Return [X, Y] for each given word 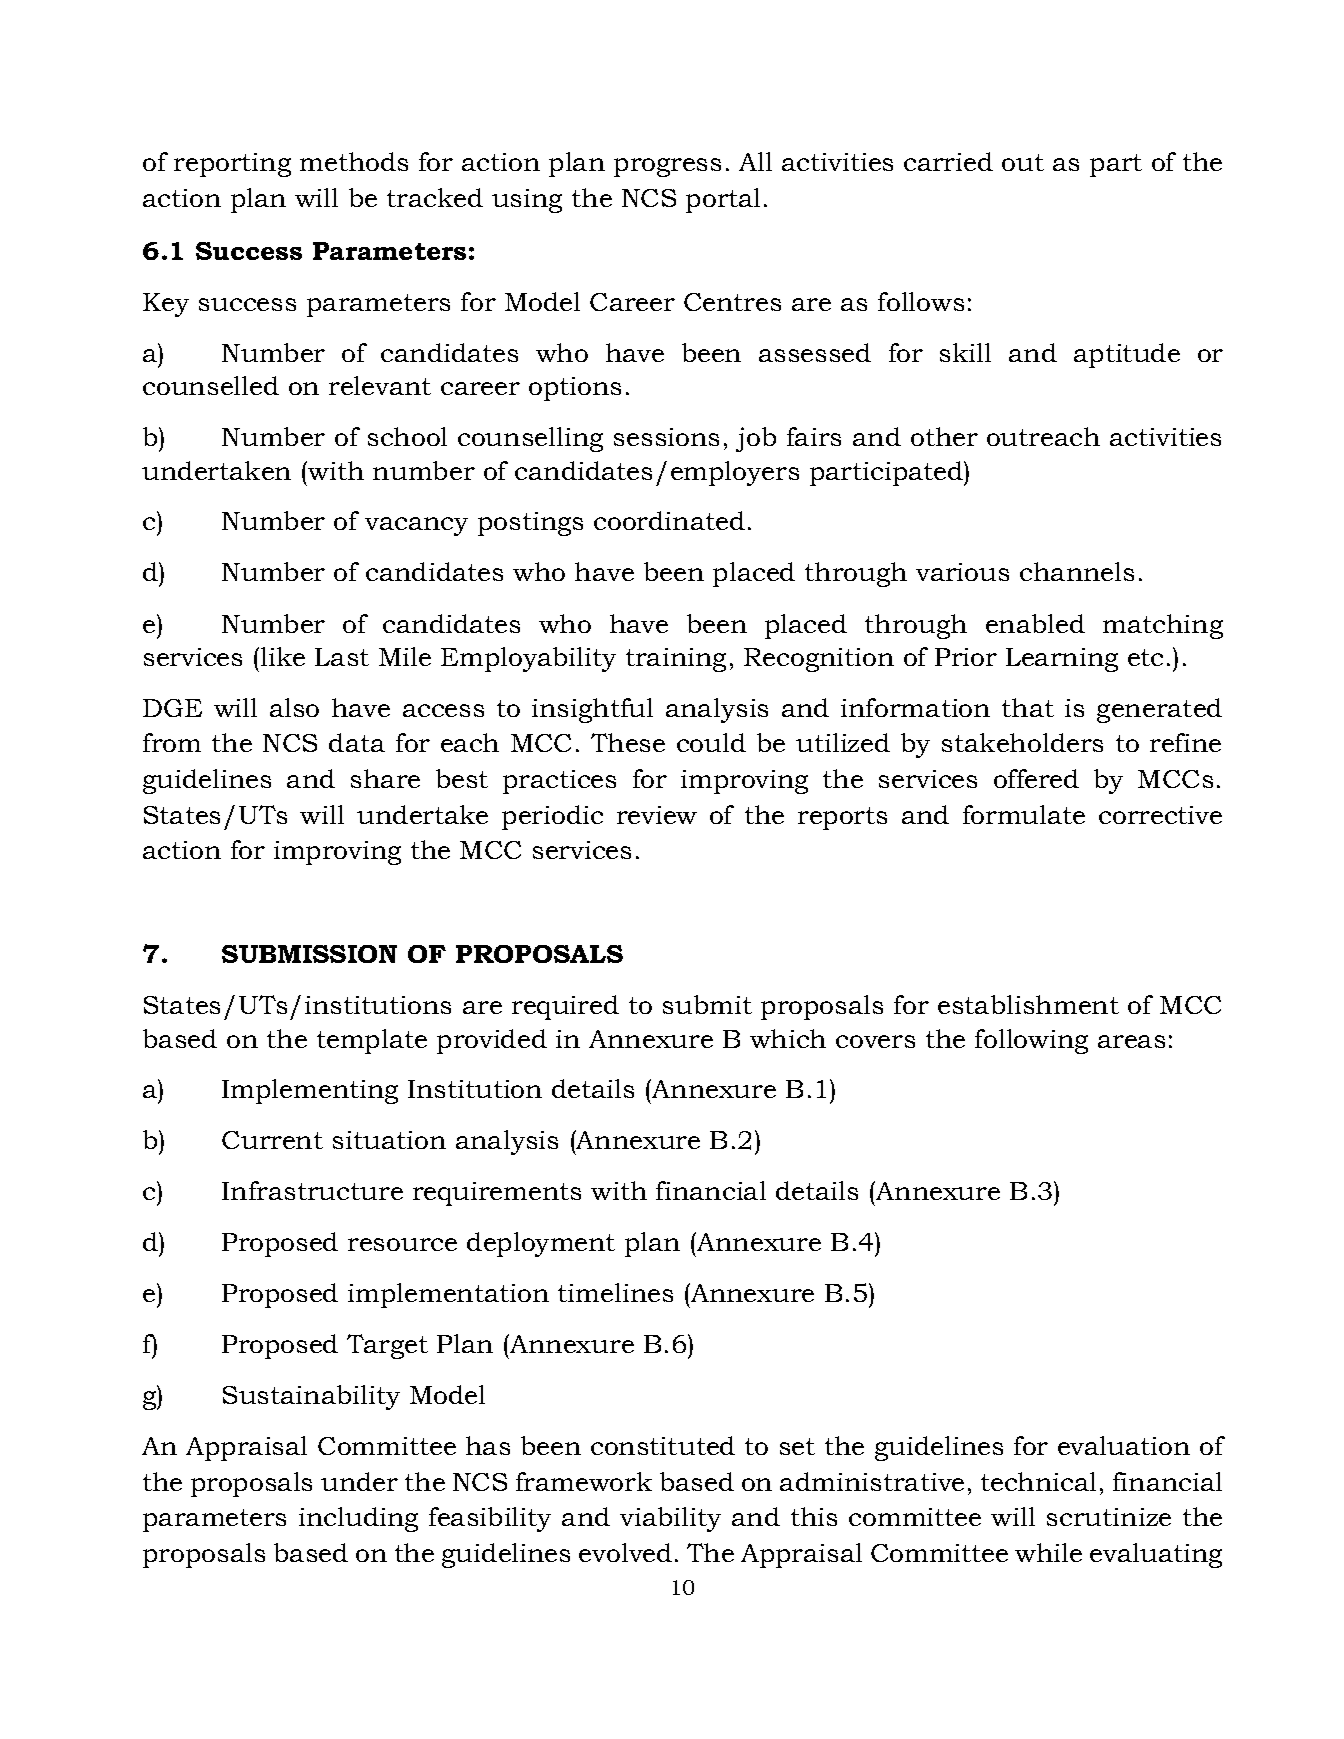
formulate [1024, 814]
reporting [232, 165]
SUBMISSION [309, 954]
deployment [541, 1244]
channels [1077, 571]
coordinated [669, 520]
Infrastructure [312, 1190]
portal [723, 200]
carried [948, 161]
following [1031, 1041]
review [657, 815]
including [358, 1519]
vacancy [416, 526]
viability [670, 1519]
